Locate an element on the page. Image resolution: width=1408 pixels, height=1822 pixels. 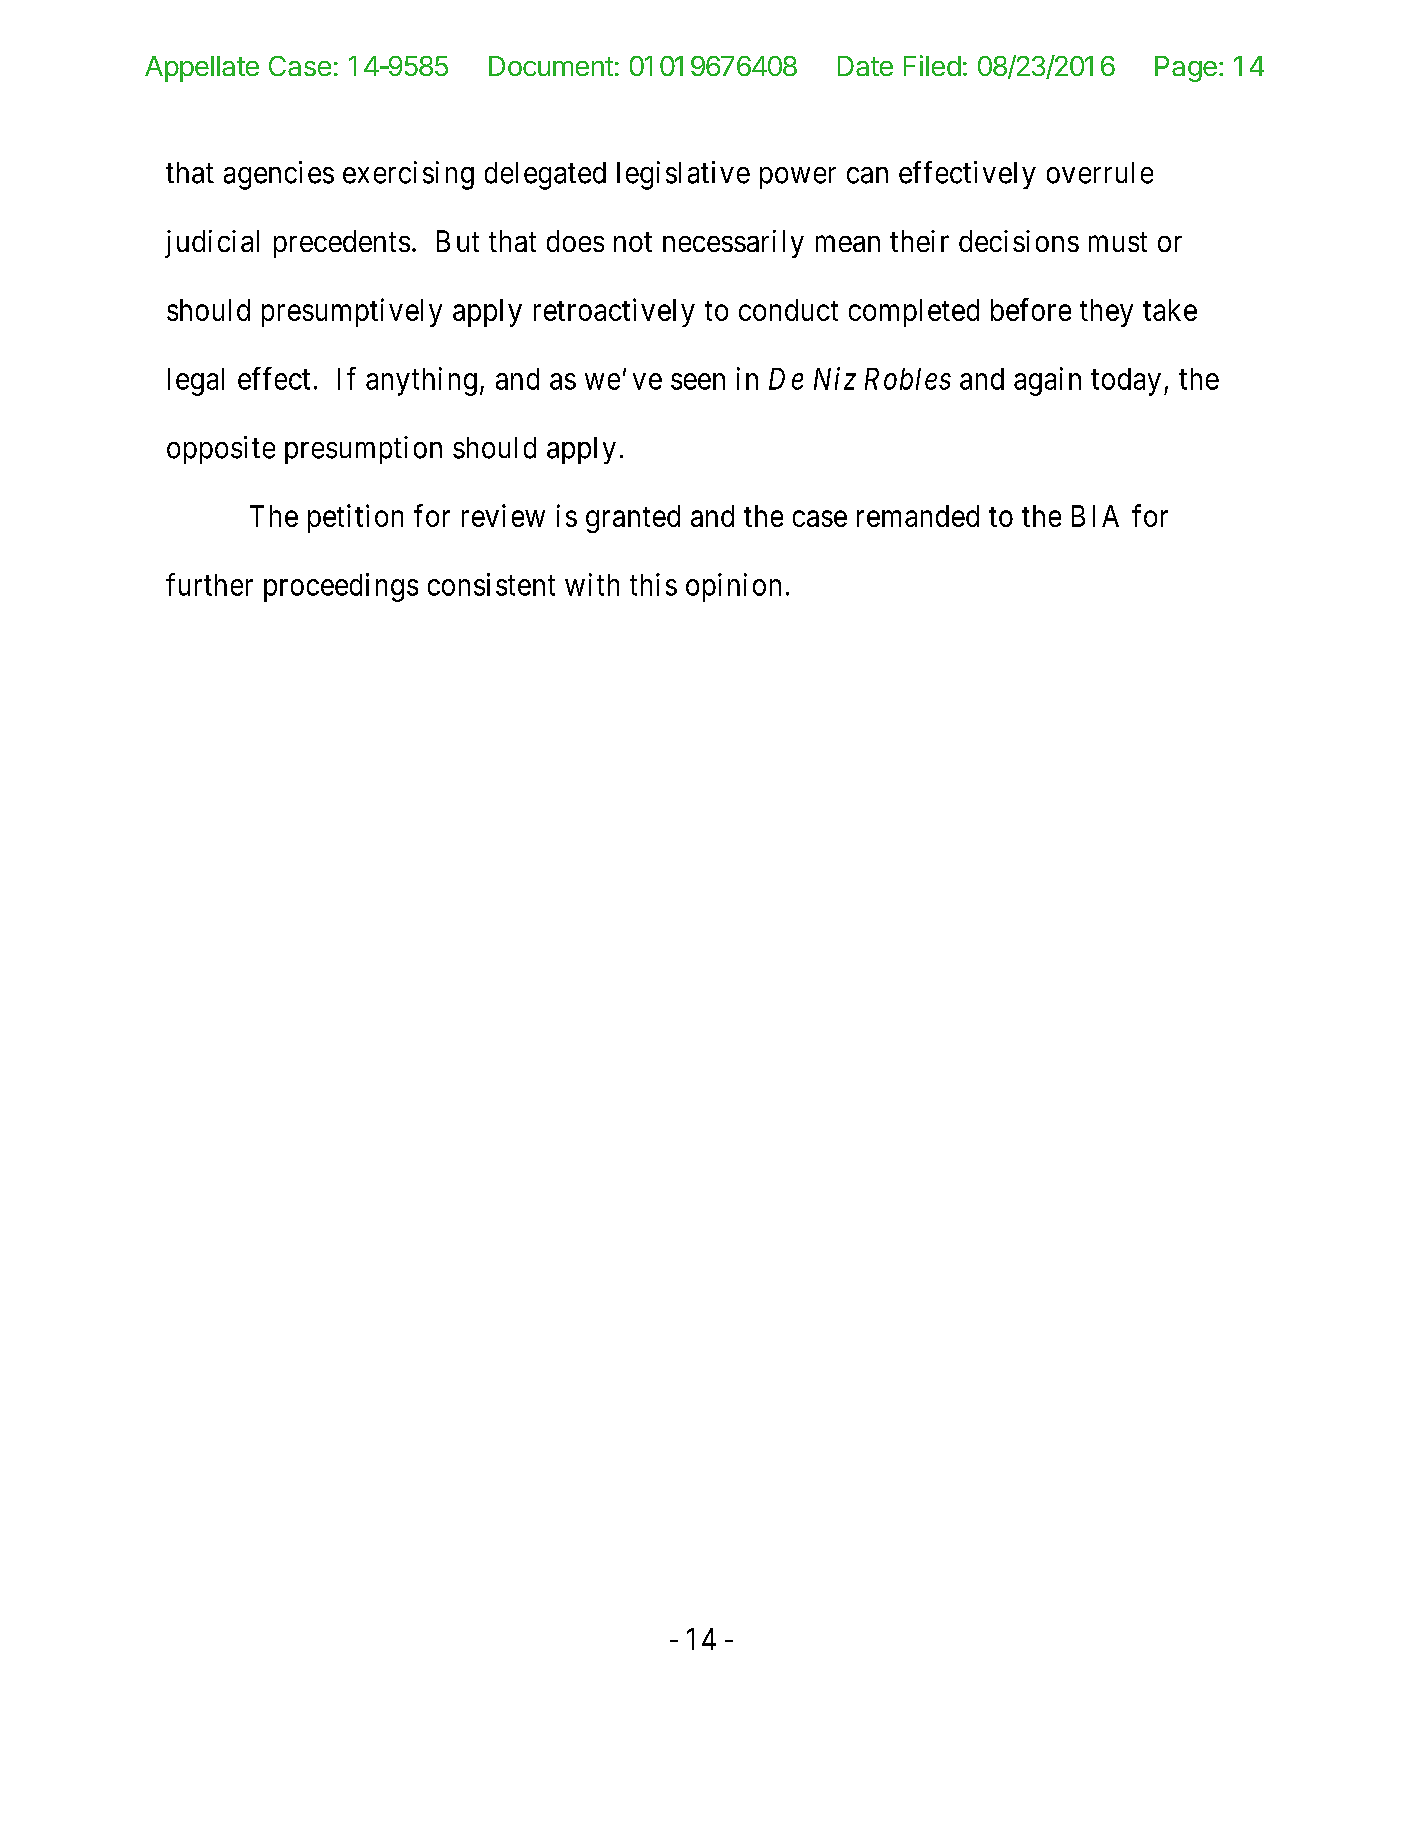
Page is located at coordinates (1186, 69).
